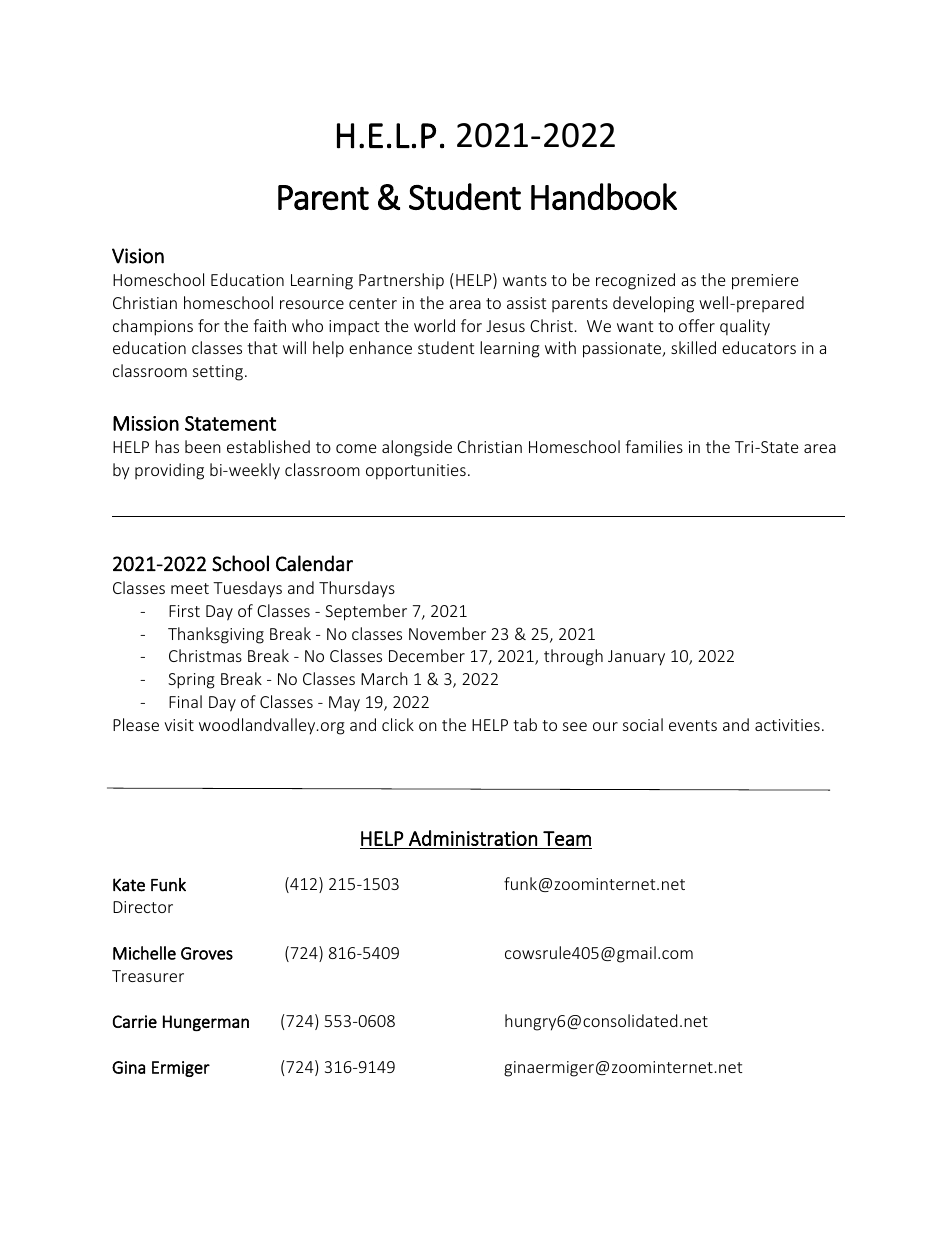  What do you see at coordinates (138, 256) in the screenshot?
I see `Vision` at bounding box center [138, 256].
